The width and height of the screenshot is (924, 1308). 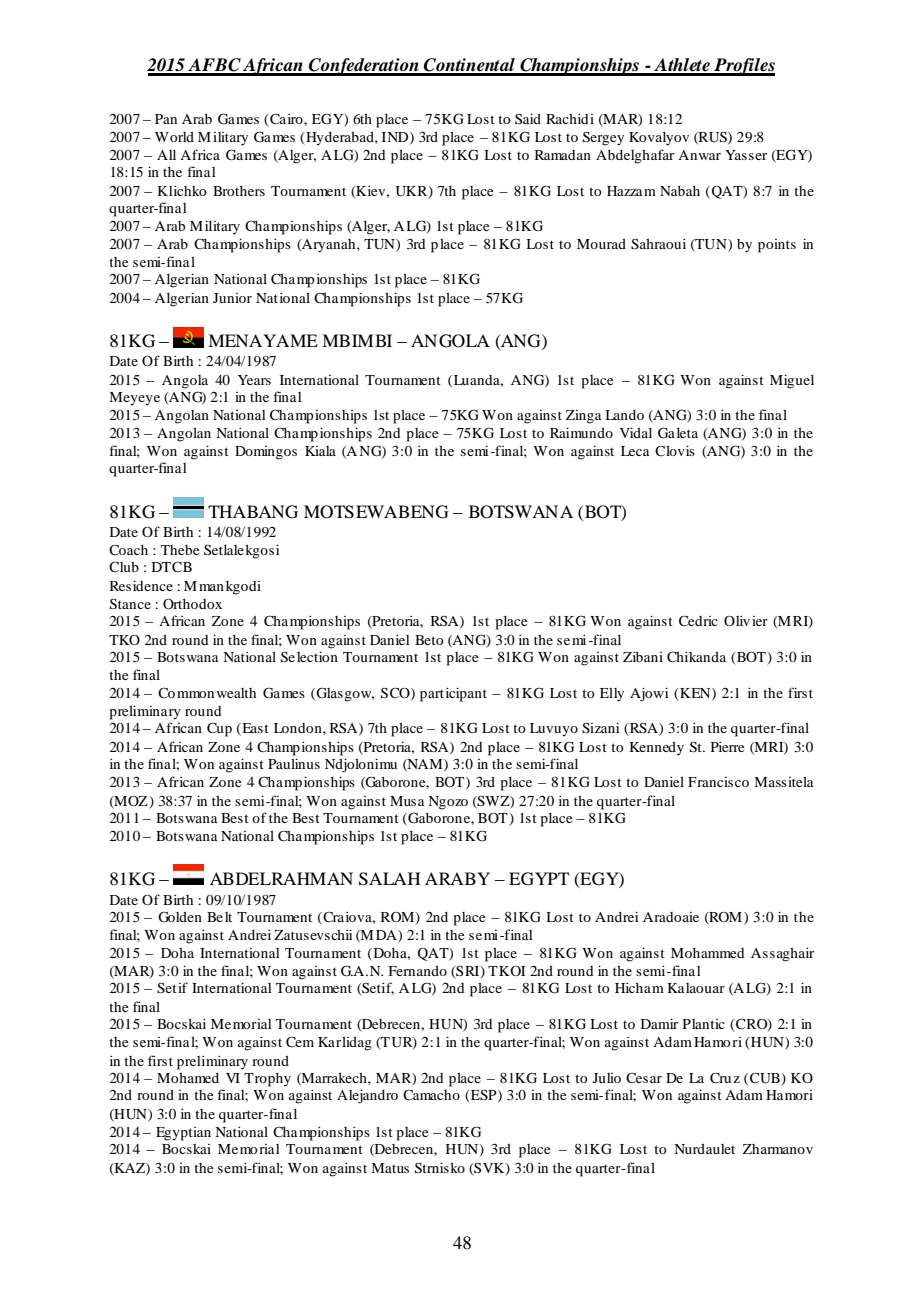 What do you see at coordinates (219, 729) in the screenshot?
I see `Cup` at bounding box center [219, 729].
